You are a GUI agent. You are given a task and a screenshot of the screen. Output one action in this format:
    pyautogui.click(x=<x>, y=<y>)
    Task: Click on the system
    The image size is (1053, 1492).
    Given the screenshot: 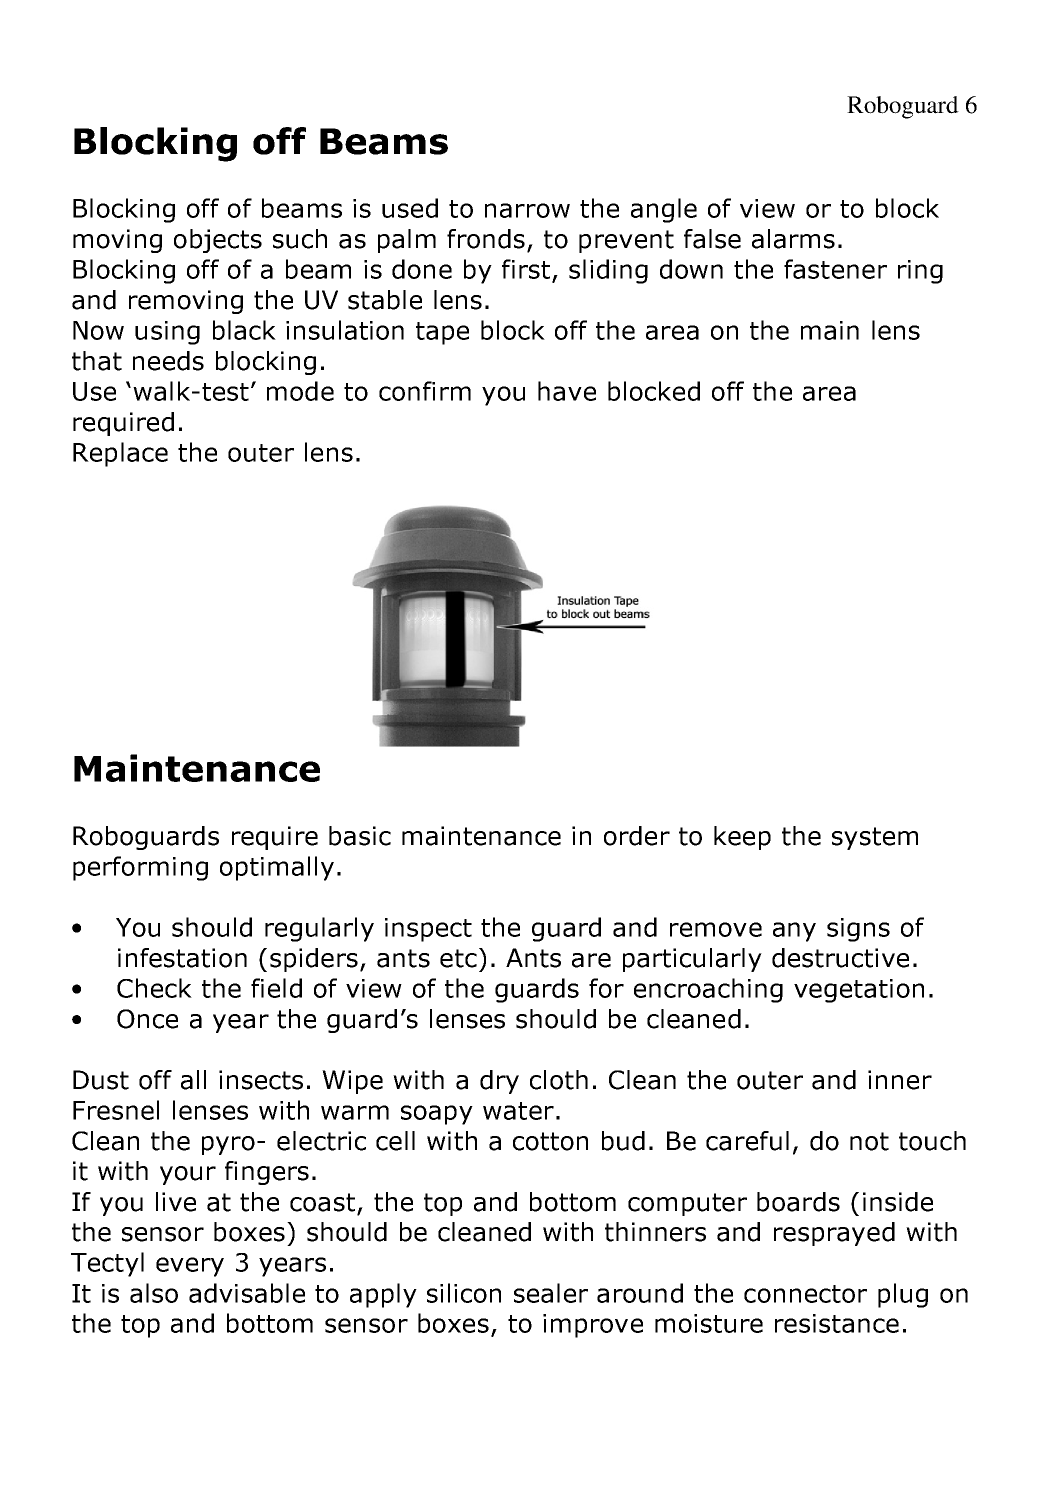 What is the action you would take?
    pyautogui.click(x=875, y=838)
